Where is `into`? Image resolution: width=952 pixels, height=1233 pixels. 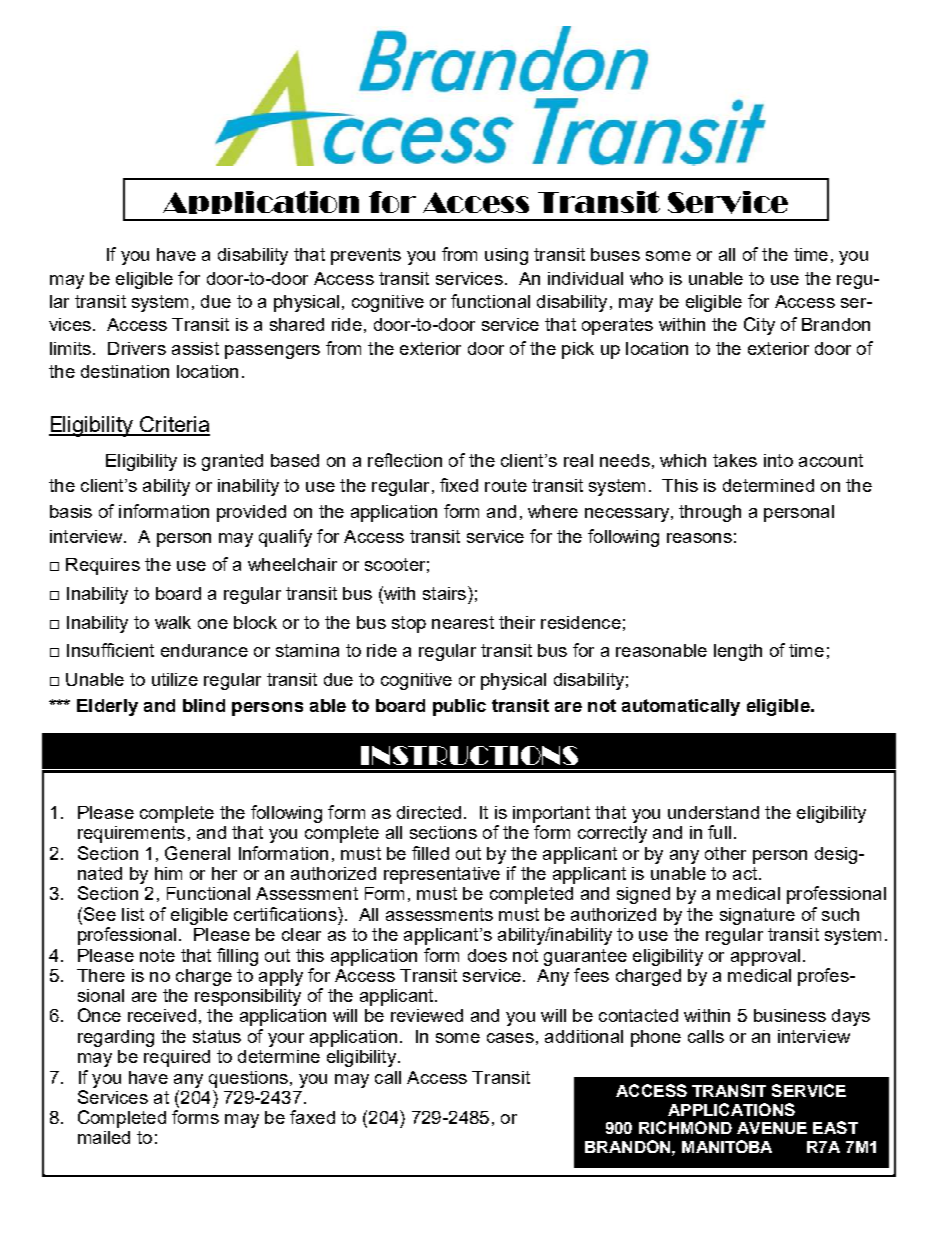 into is located at coordinates (778, 460).
